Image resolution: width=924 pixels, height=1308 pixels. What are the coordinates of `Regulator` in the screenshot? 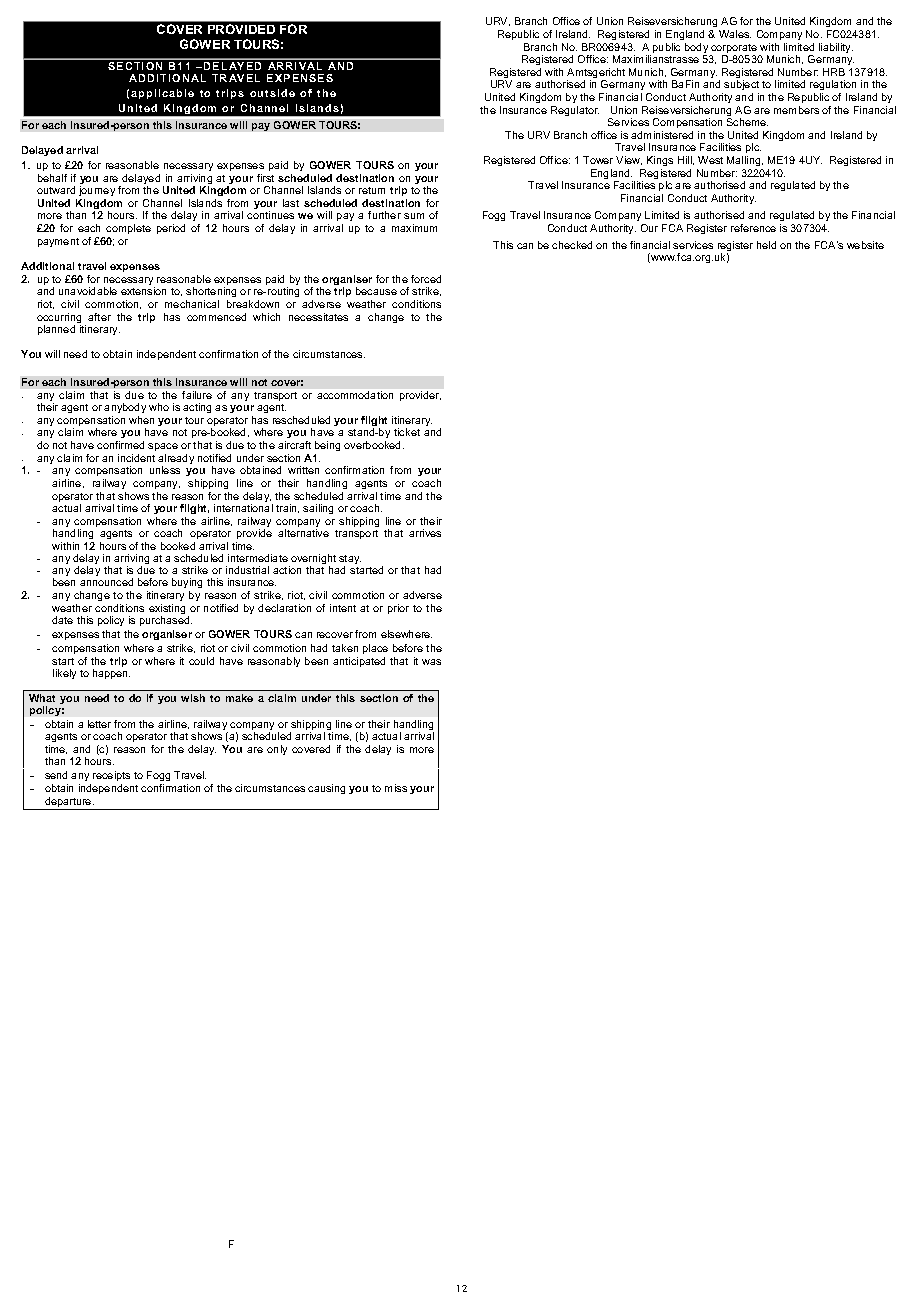 It's located at (575, 111).
